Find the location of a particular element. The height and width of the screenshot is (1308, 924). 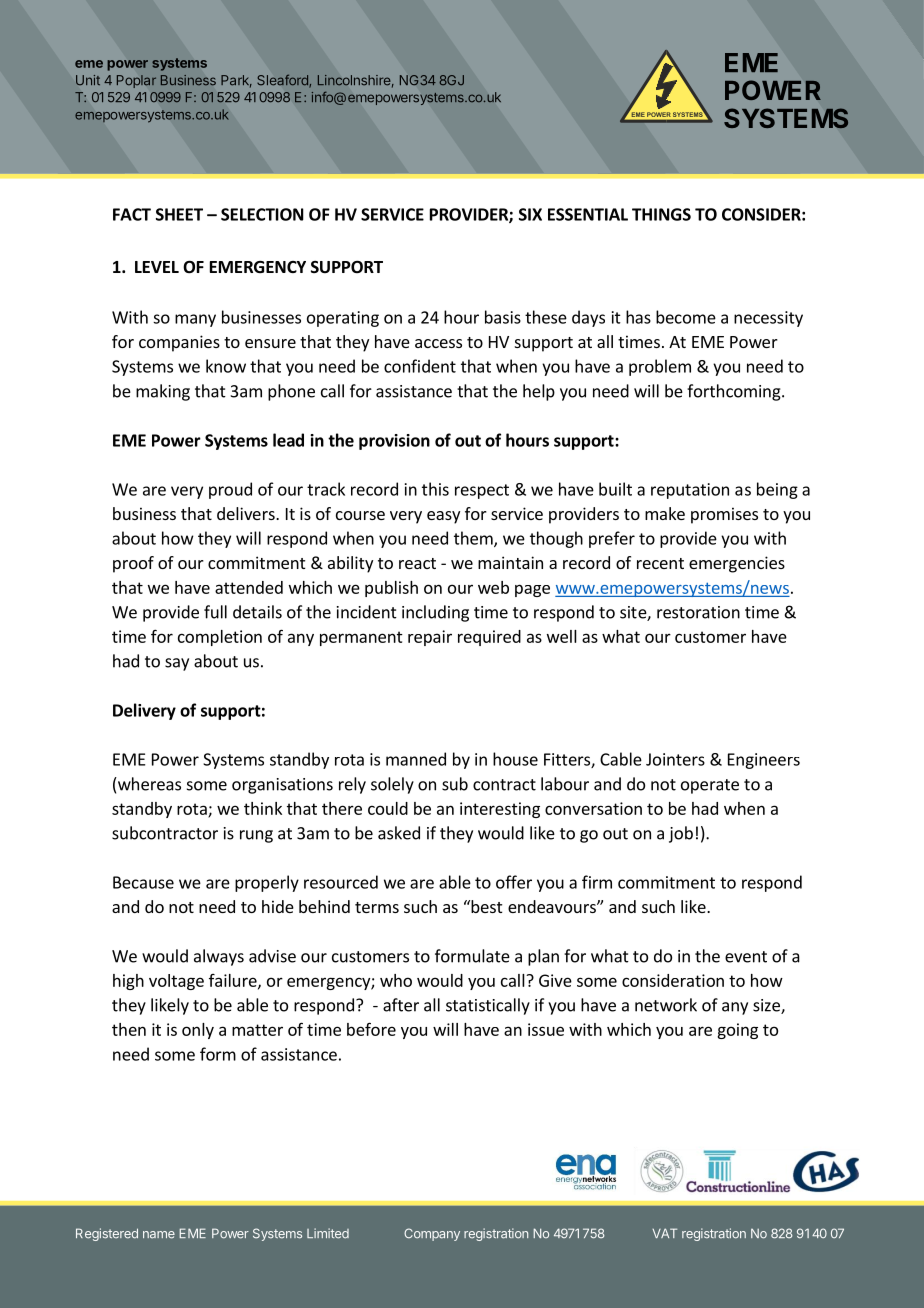

event is located at coordinates (746, 957).
